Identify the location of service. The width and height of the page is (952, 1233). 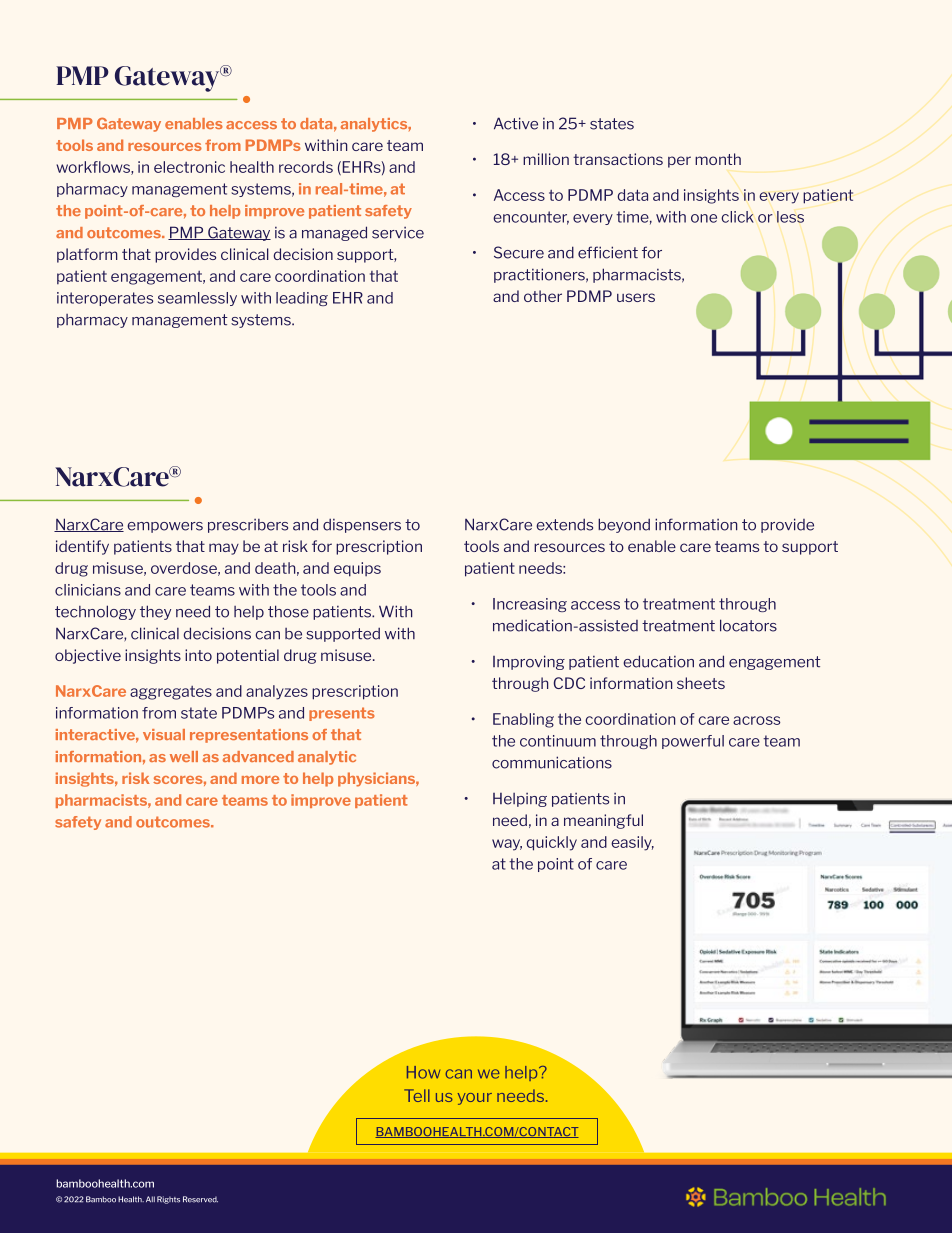
(398, 233).
